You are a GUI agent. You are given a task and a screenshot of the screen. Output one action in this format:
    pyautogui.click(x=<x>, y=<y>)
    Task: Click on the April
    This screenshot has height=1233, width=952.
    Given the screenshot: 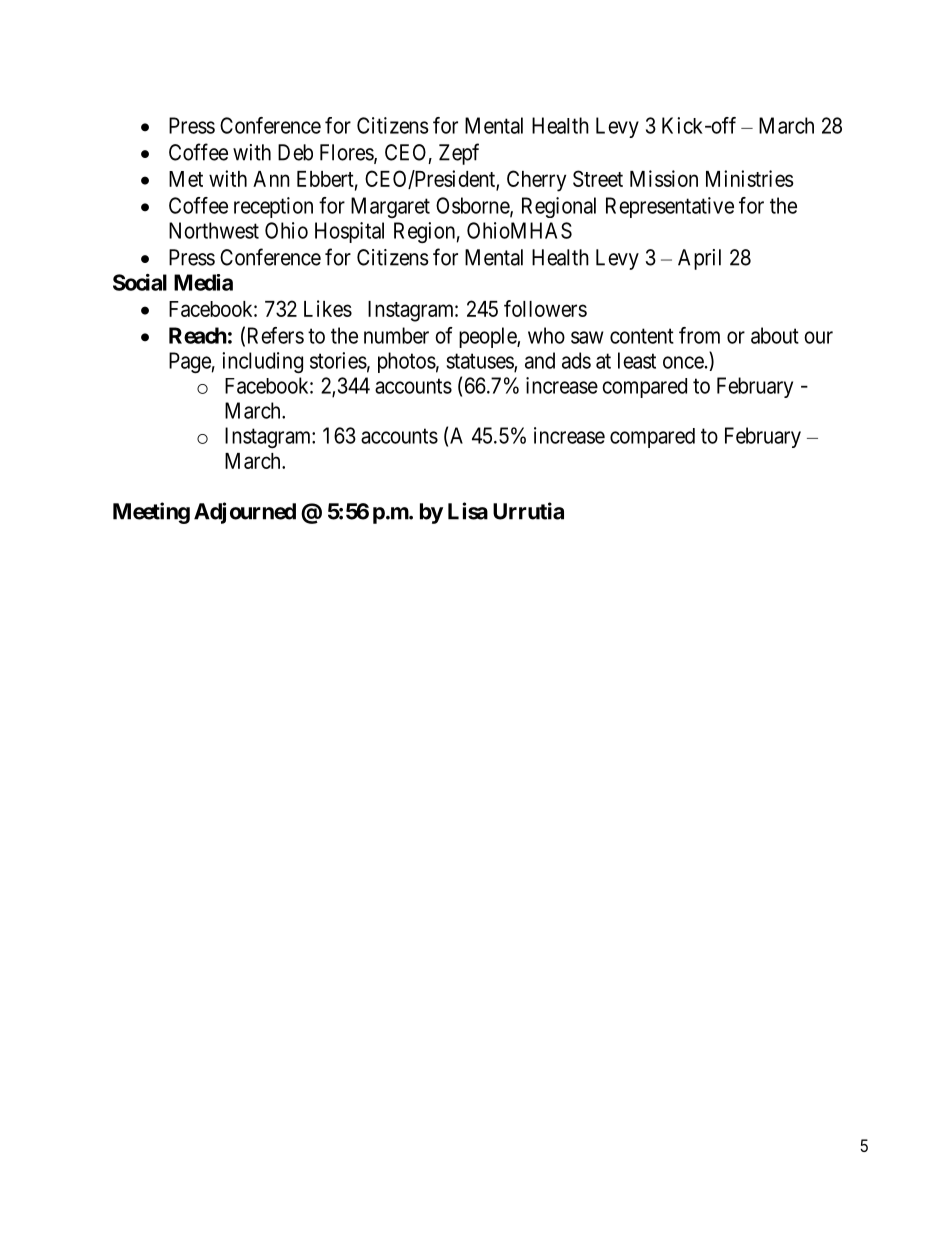 What is the action you would take?
    pyautogui.click(x=699, y=259)
